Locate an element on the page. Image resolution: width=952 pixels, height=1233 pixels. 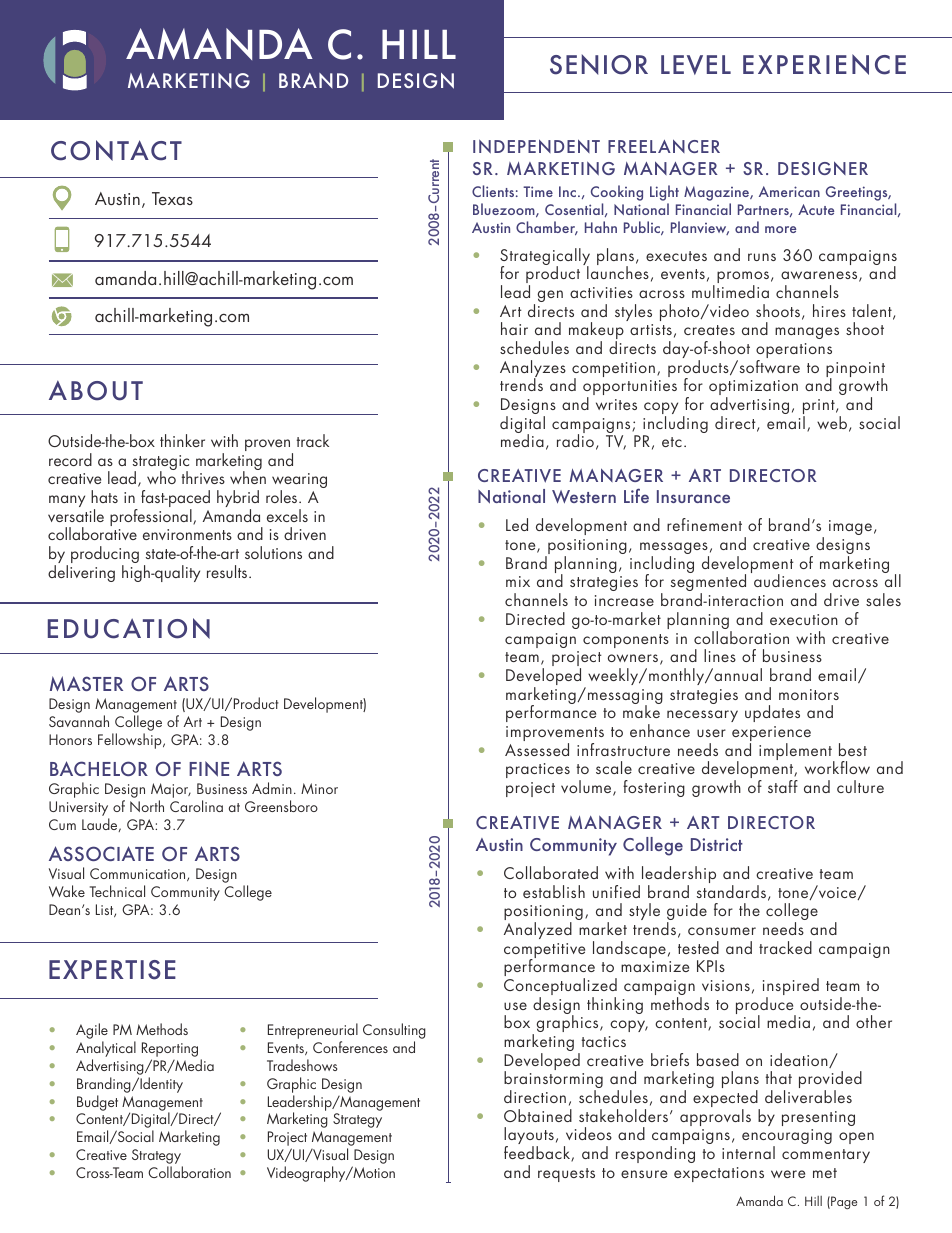
CONTACT is located at coordinates (116, 150).
